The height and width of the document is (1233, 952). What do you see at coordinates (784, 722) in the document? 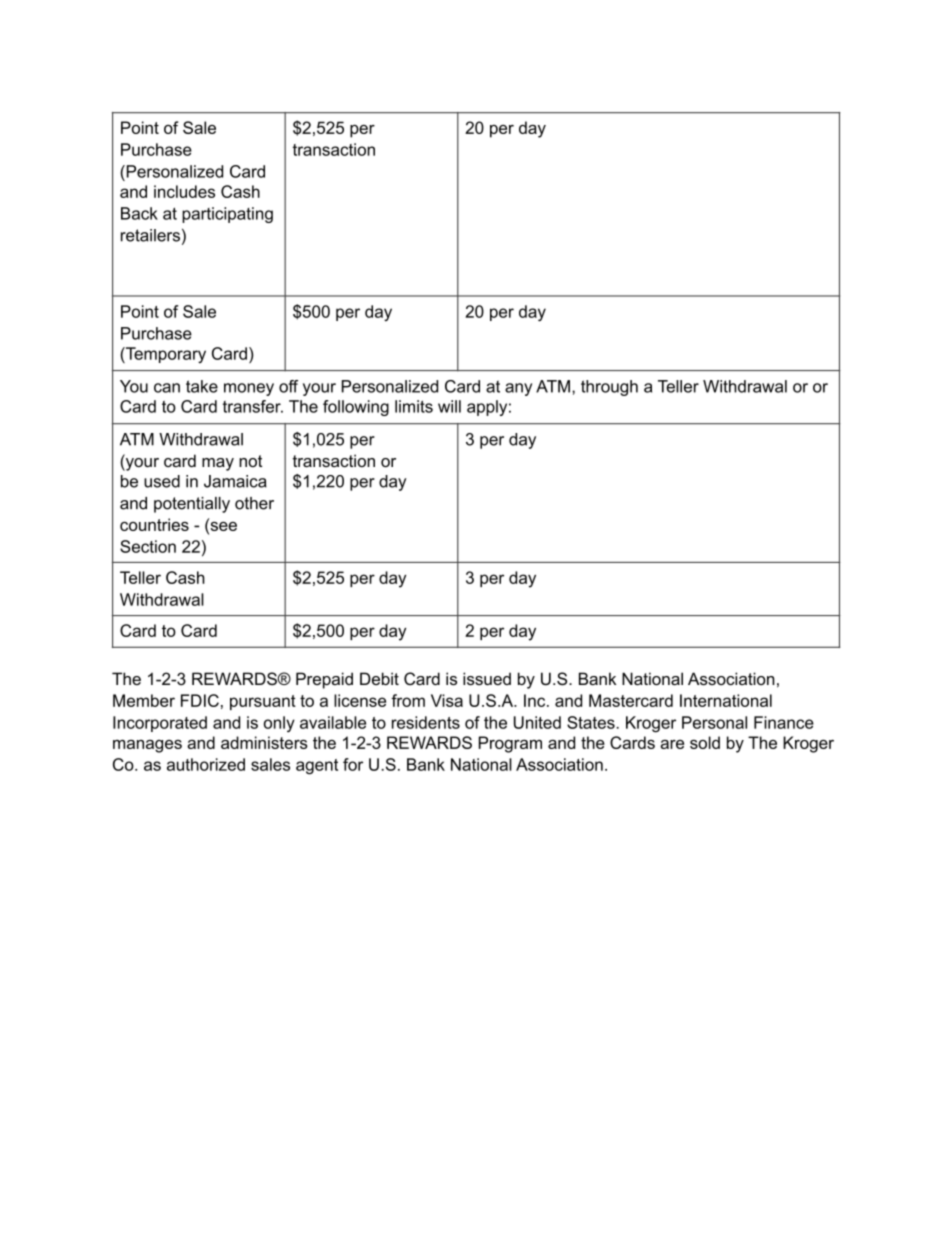
I see `Finance` at bounding box center [784, 722].
